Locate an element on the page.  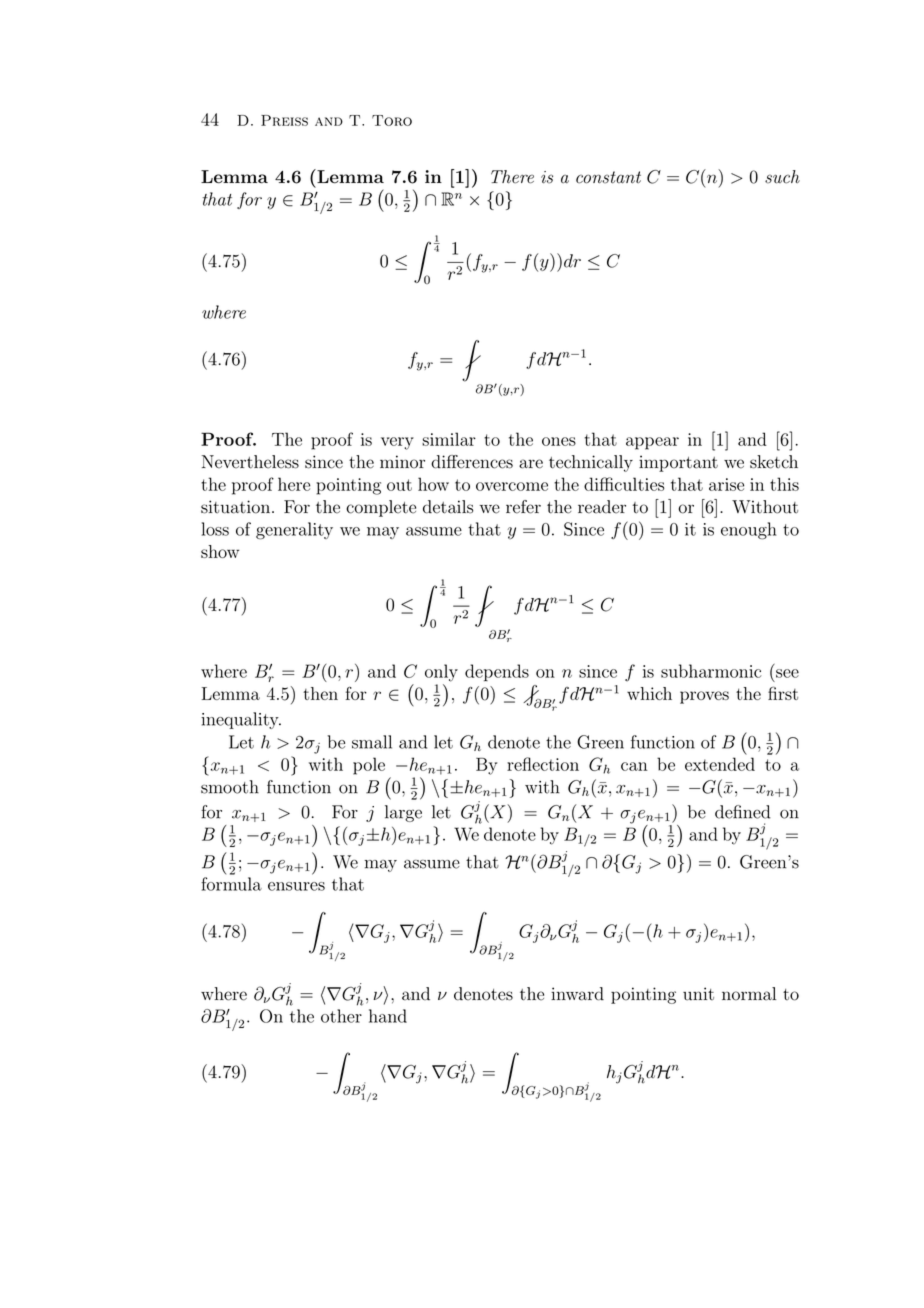
Nevertheless is located at coordinates (250, 462).
